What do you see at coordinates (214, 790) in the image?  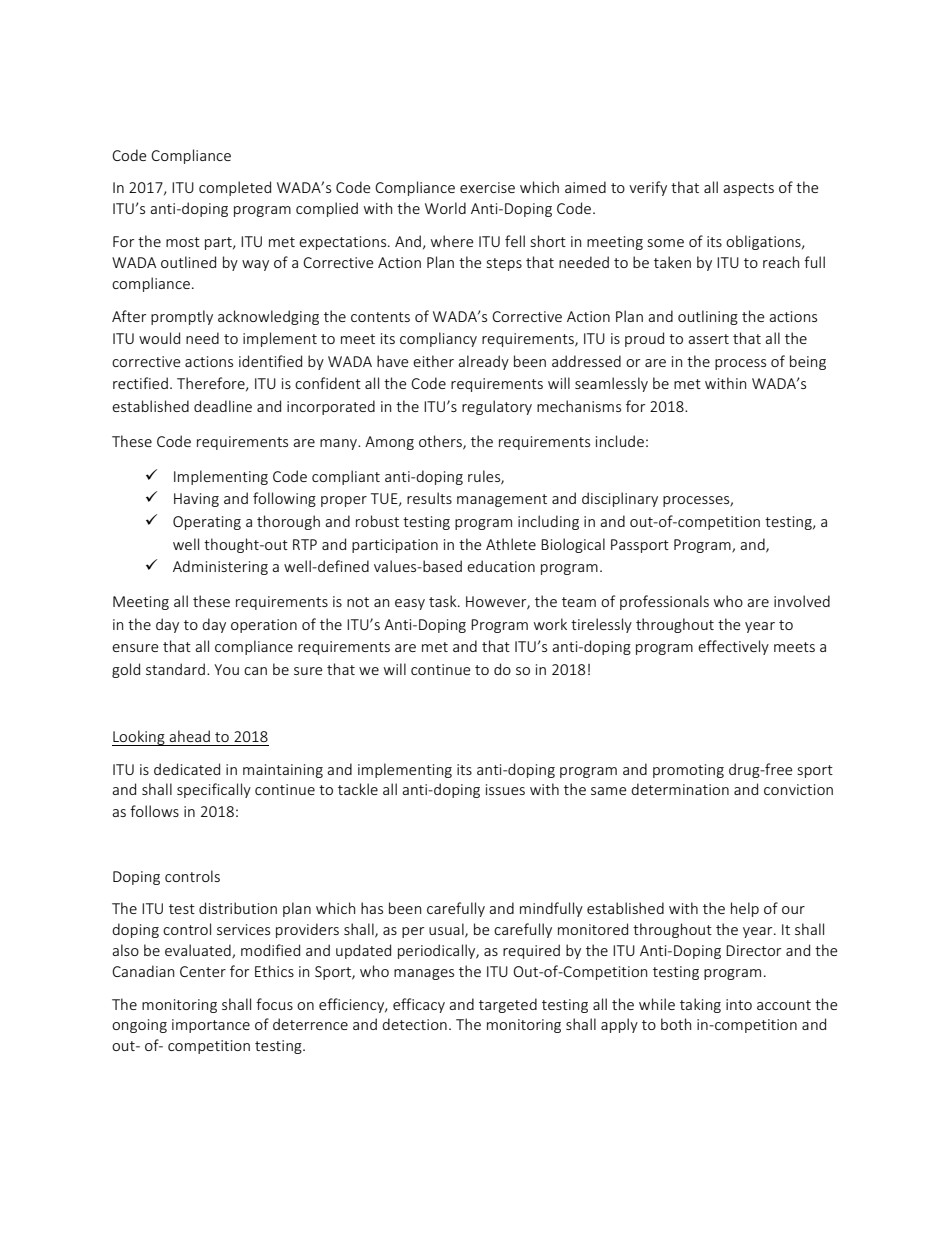 I see `specifically` at bounding box center [214, 790].
